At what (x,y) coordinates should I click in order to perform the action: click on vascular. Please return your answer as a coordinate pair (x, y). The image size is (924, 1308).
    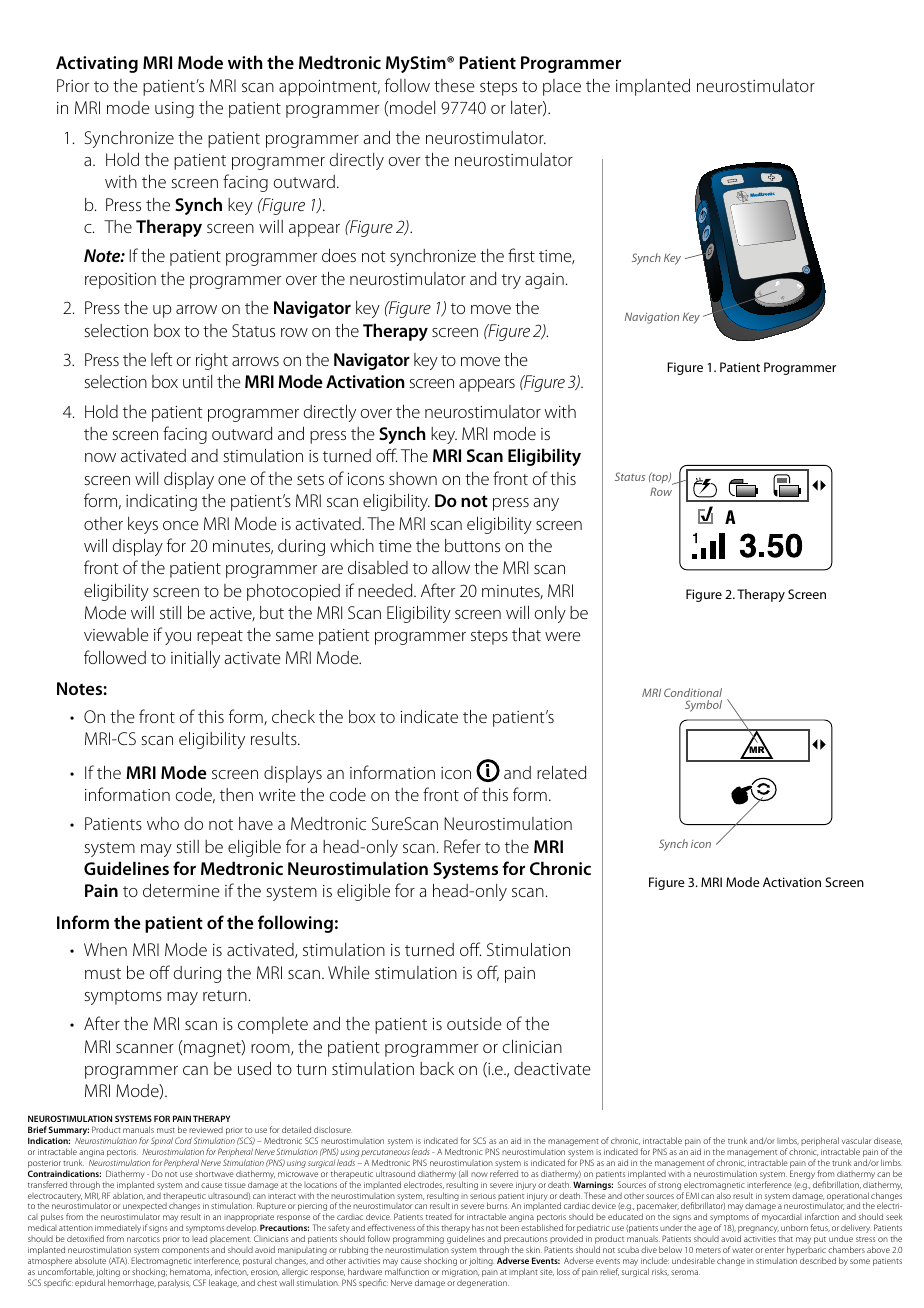
    Looking at the image, I should click on (856, 1140).
